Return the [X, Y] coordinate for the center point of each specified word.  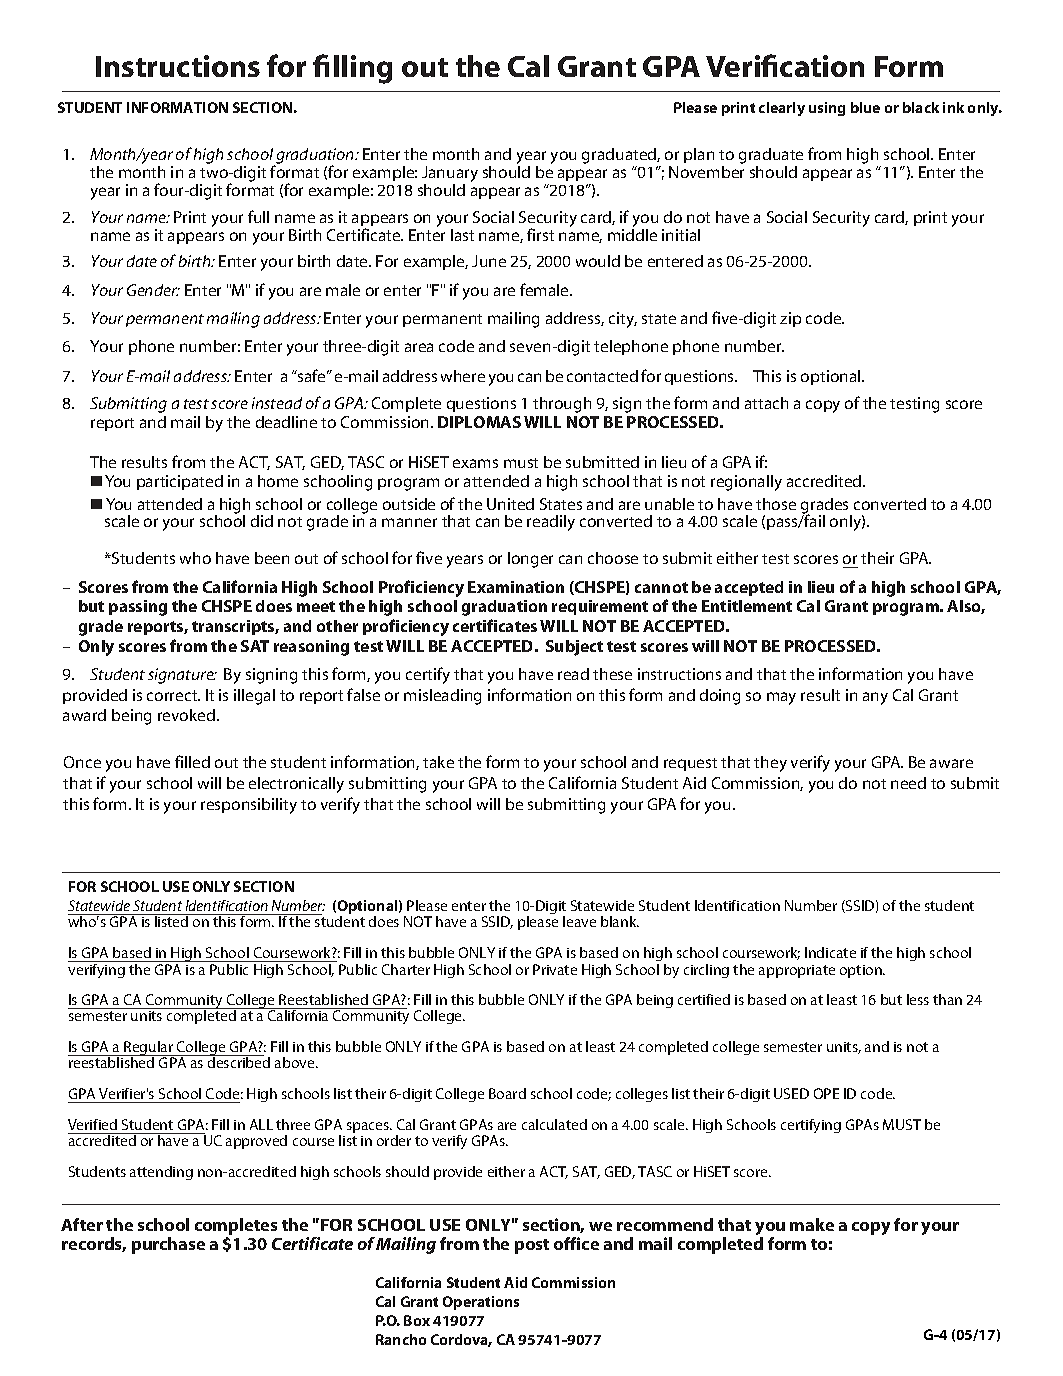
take [438, 762]
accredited [825, 481]
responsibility [249, 806]
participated [180, 482]
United [510, 504]
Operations [481, 1303]
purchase [168, 1245]
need [908, 783]
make [812, 1224]
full [258, 216]
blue [865, 107]
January [450, 175]
